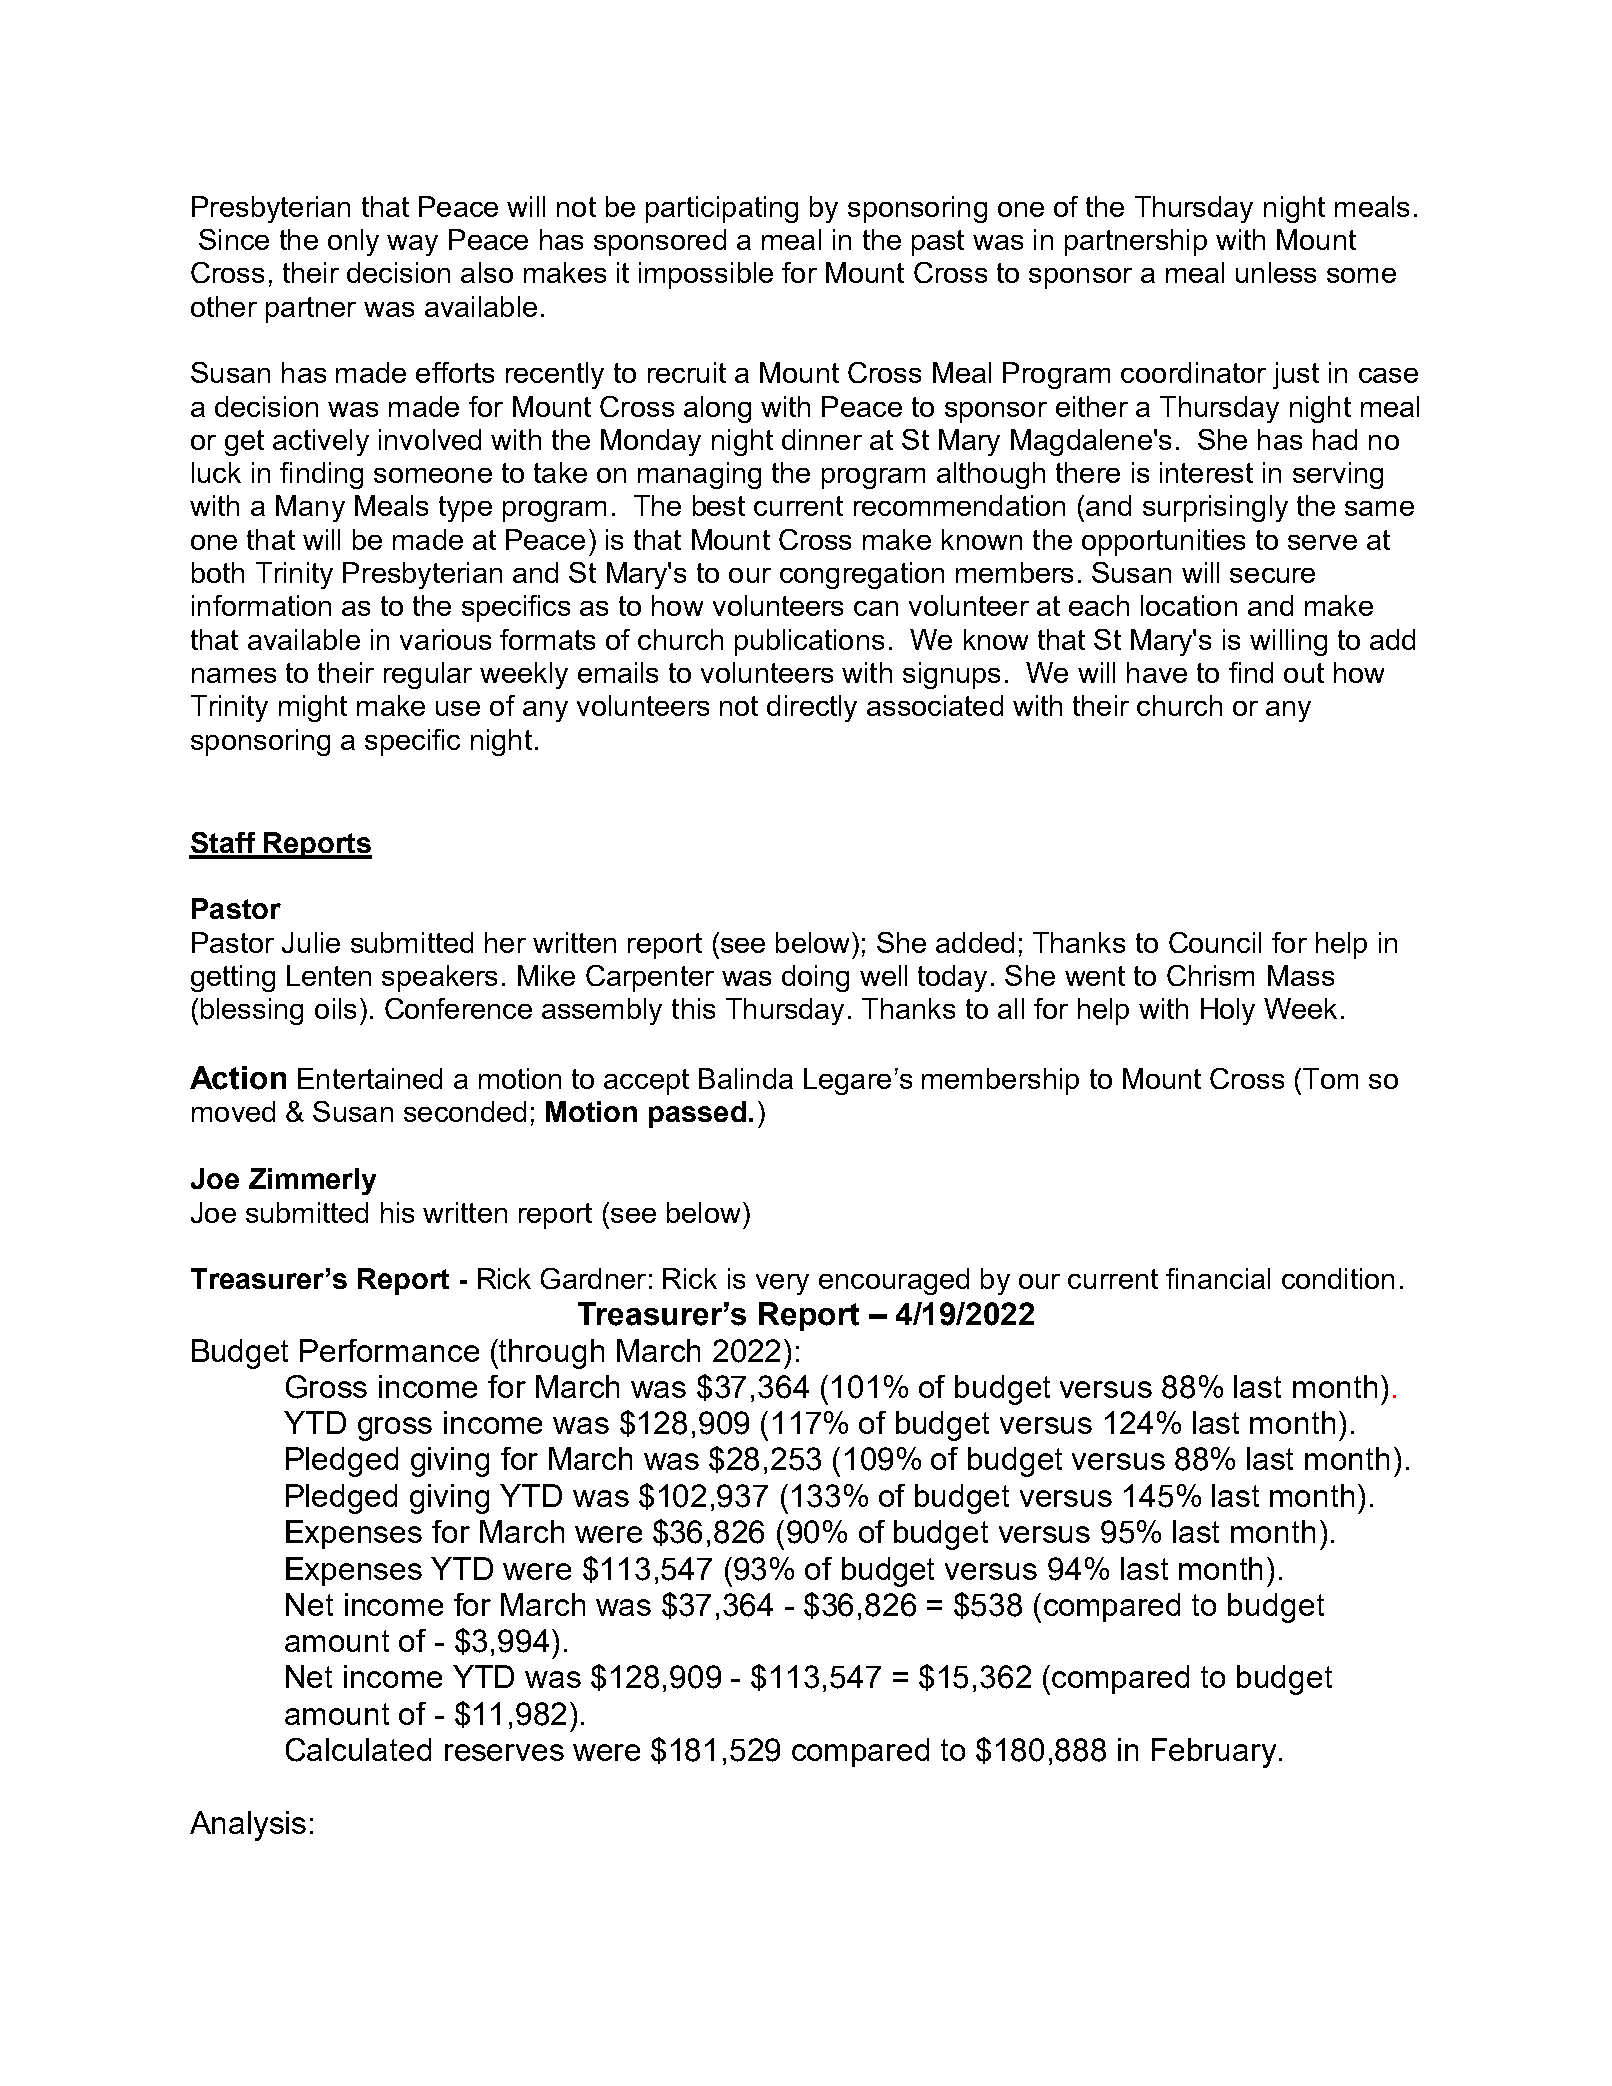 Image resolution: width=1612 pixels, height=2086 pixels. I want to click on financial, so click(1218, 1278).
